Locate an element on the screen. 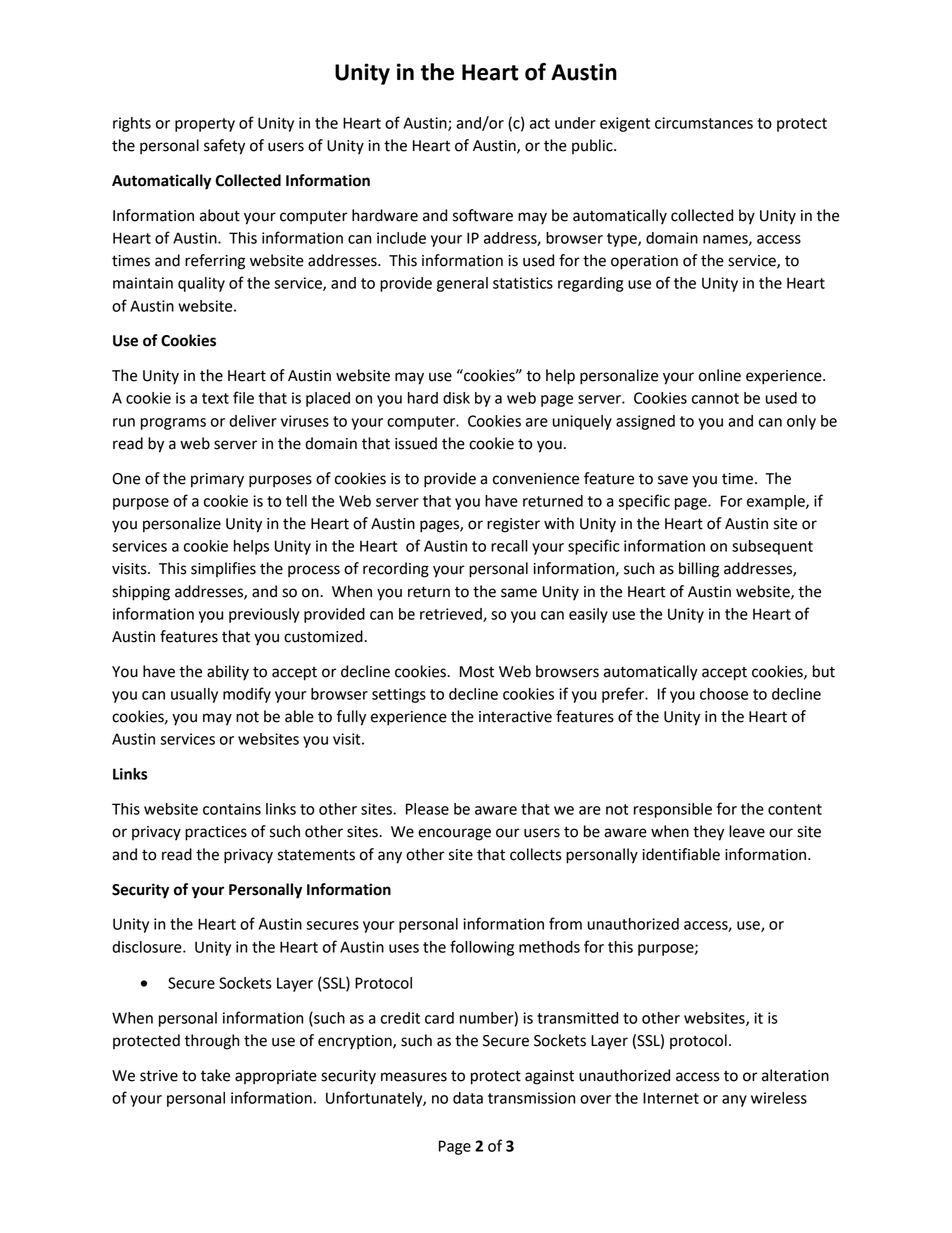 Image resolution: width=952 pixels, height=1233 pixels. data is located at coordinates (468, 1098).
